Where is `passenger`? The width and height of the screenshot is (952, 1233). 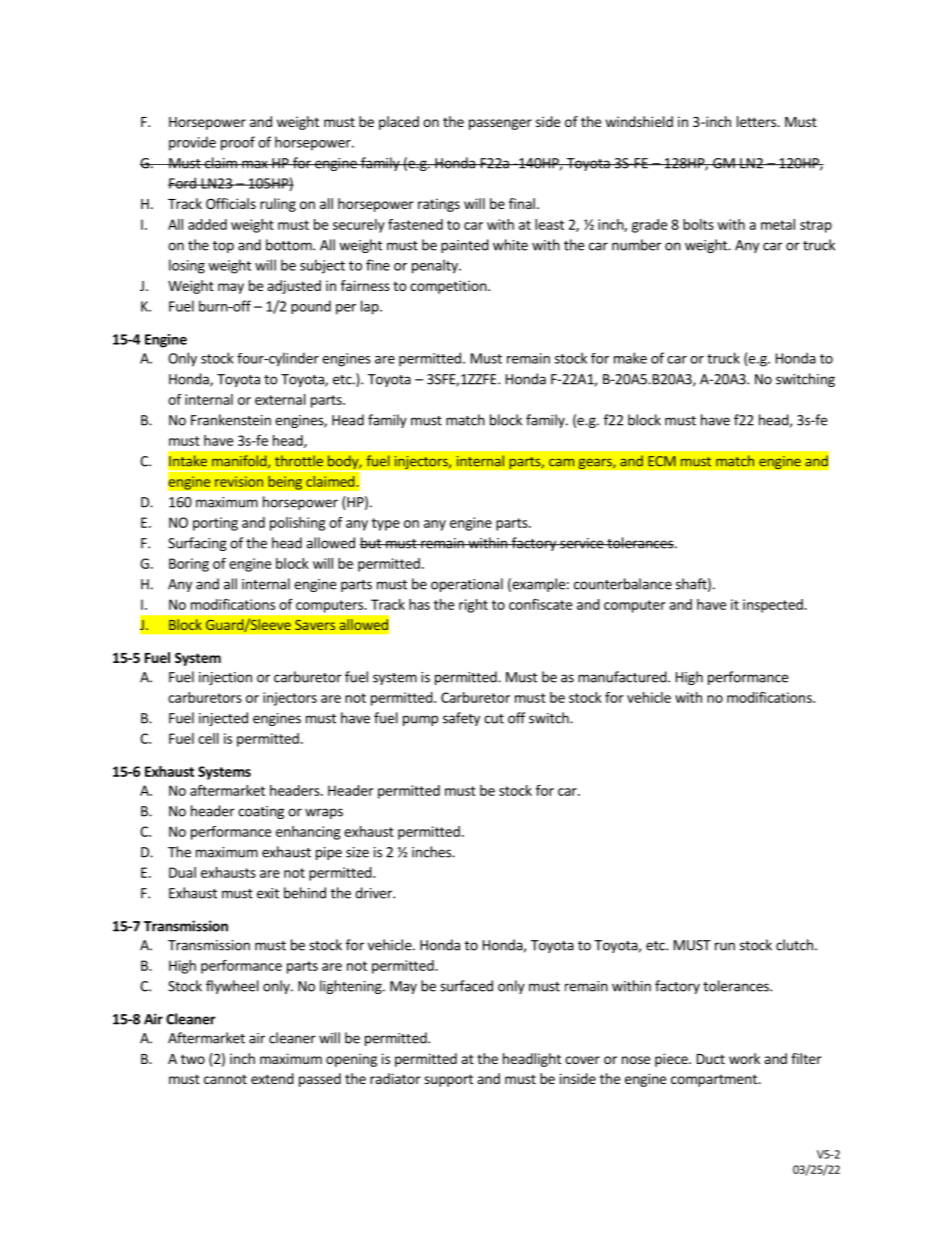
passenger is located at coordinates (500, 124).
